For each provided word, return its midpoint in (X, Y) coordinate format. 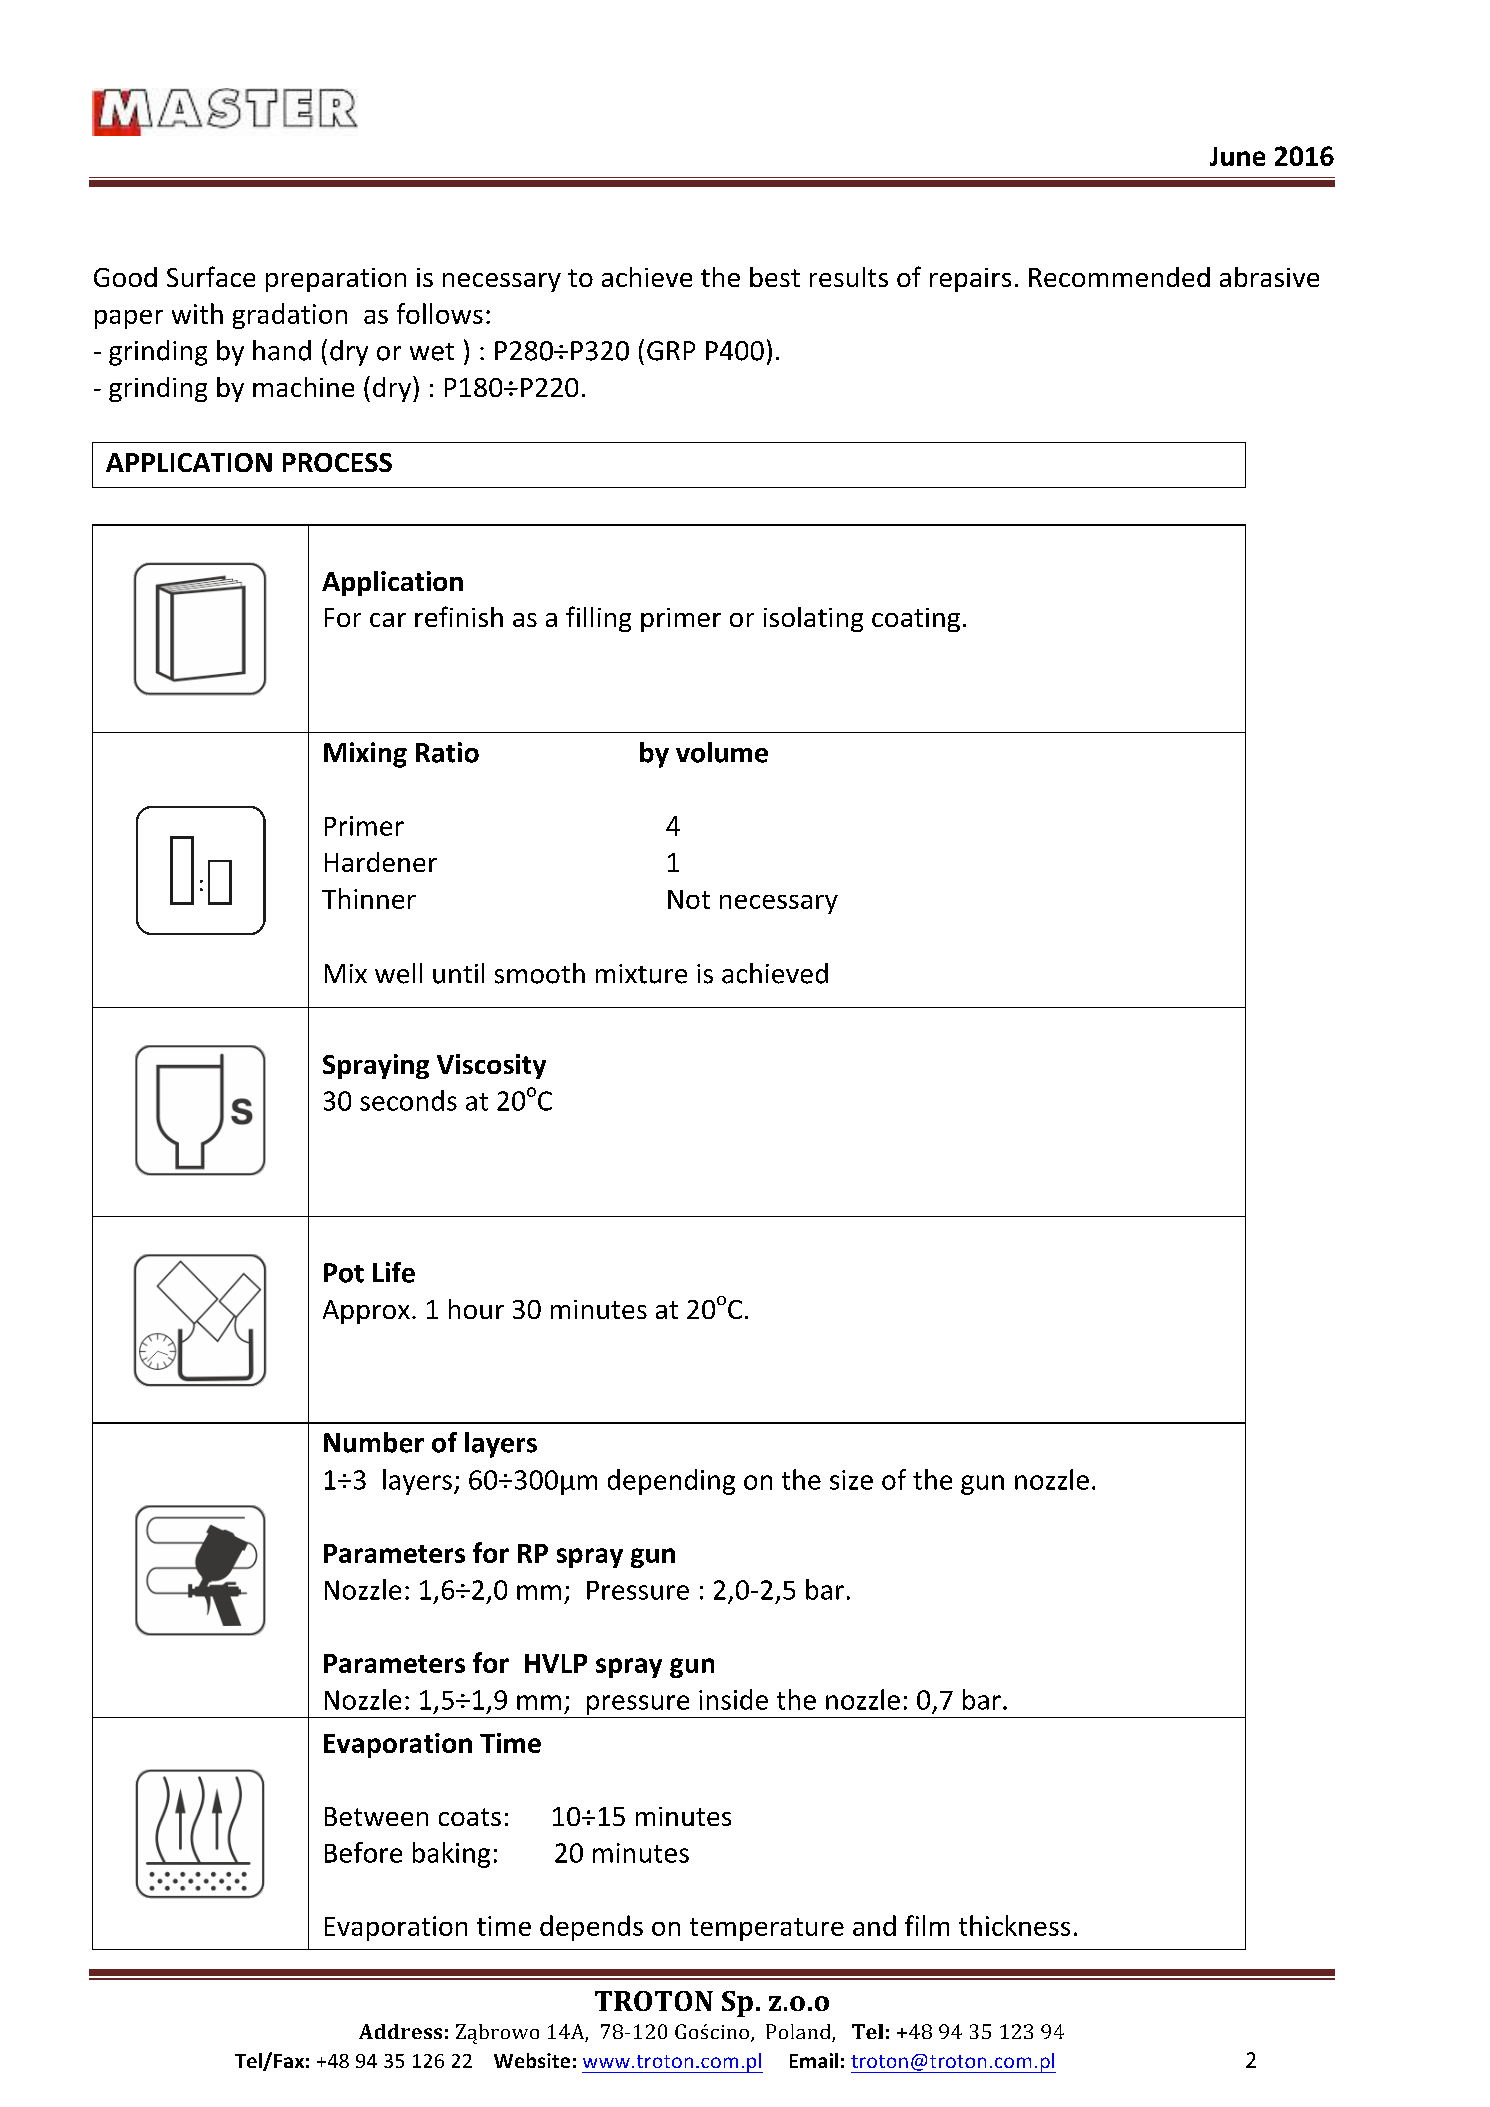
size (851, 1480)
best (775, 277)
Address (400, 2031)
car (388, 620)
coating (916, 620)
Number (374, 1442)
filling (598, 619)
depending (671, 1482)
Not (689, 899)
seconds (408, 1100)
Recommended (1119, 277)
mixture (641, 974)
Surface (211, 276)
